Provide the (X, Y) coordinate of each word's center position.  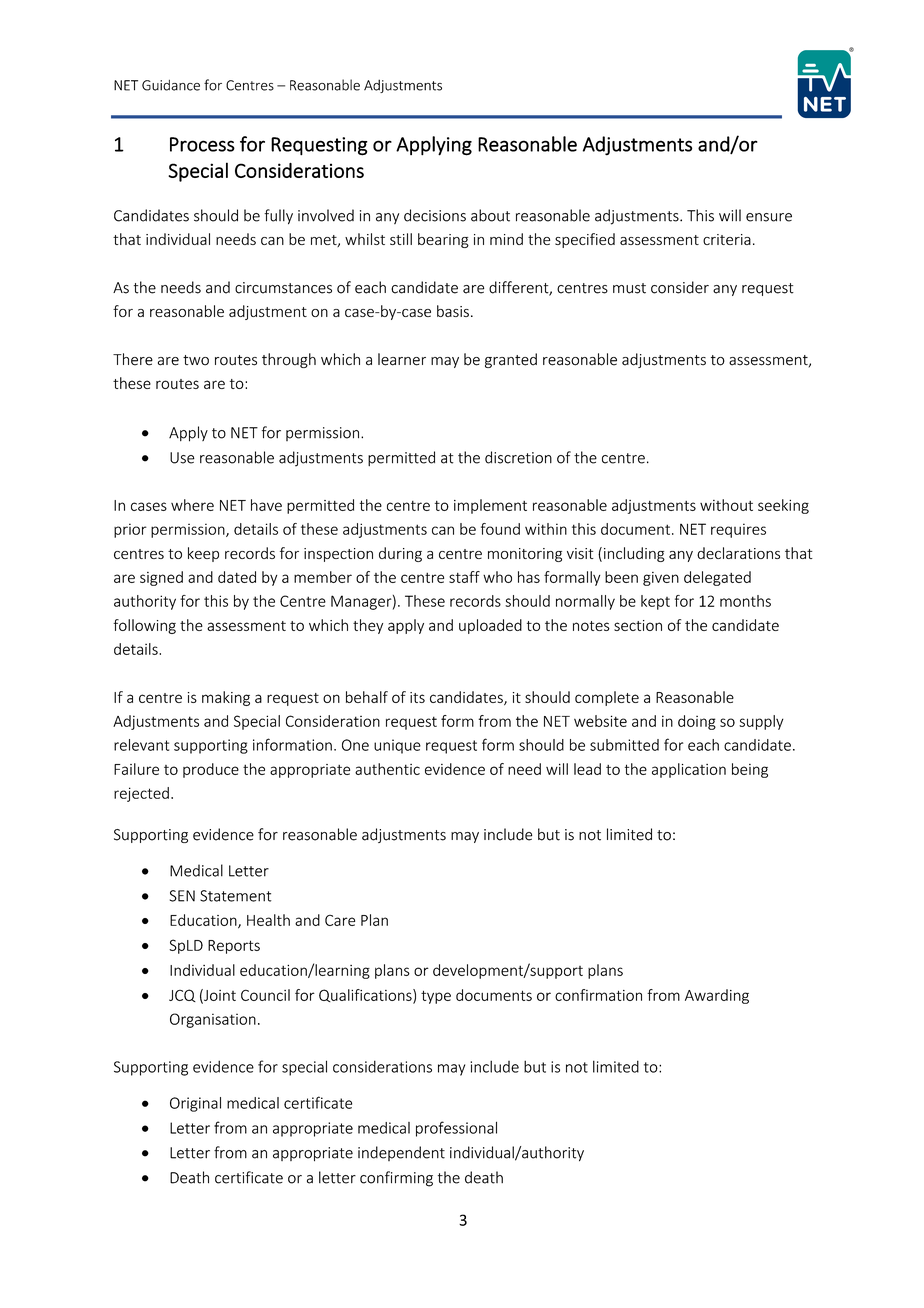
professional (456, 1129)
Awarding (717, 996)
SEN (182, 896)
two (196, 360)
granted (511, 360)
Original (195, 1104)
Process (202, 144)
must (629, 288)
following (144, 626)
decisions (435, 215)
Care (340, 920)
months (745, 601)
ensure (769, 217)
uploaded (490, 626)
